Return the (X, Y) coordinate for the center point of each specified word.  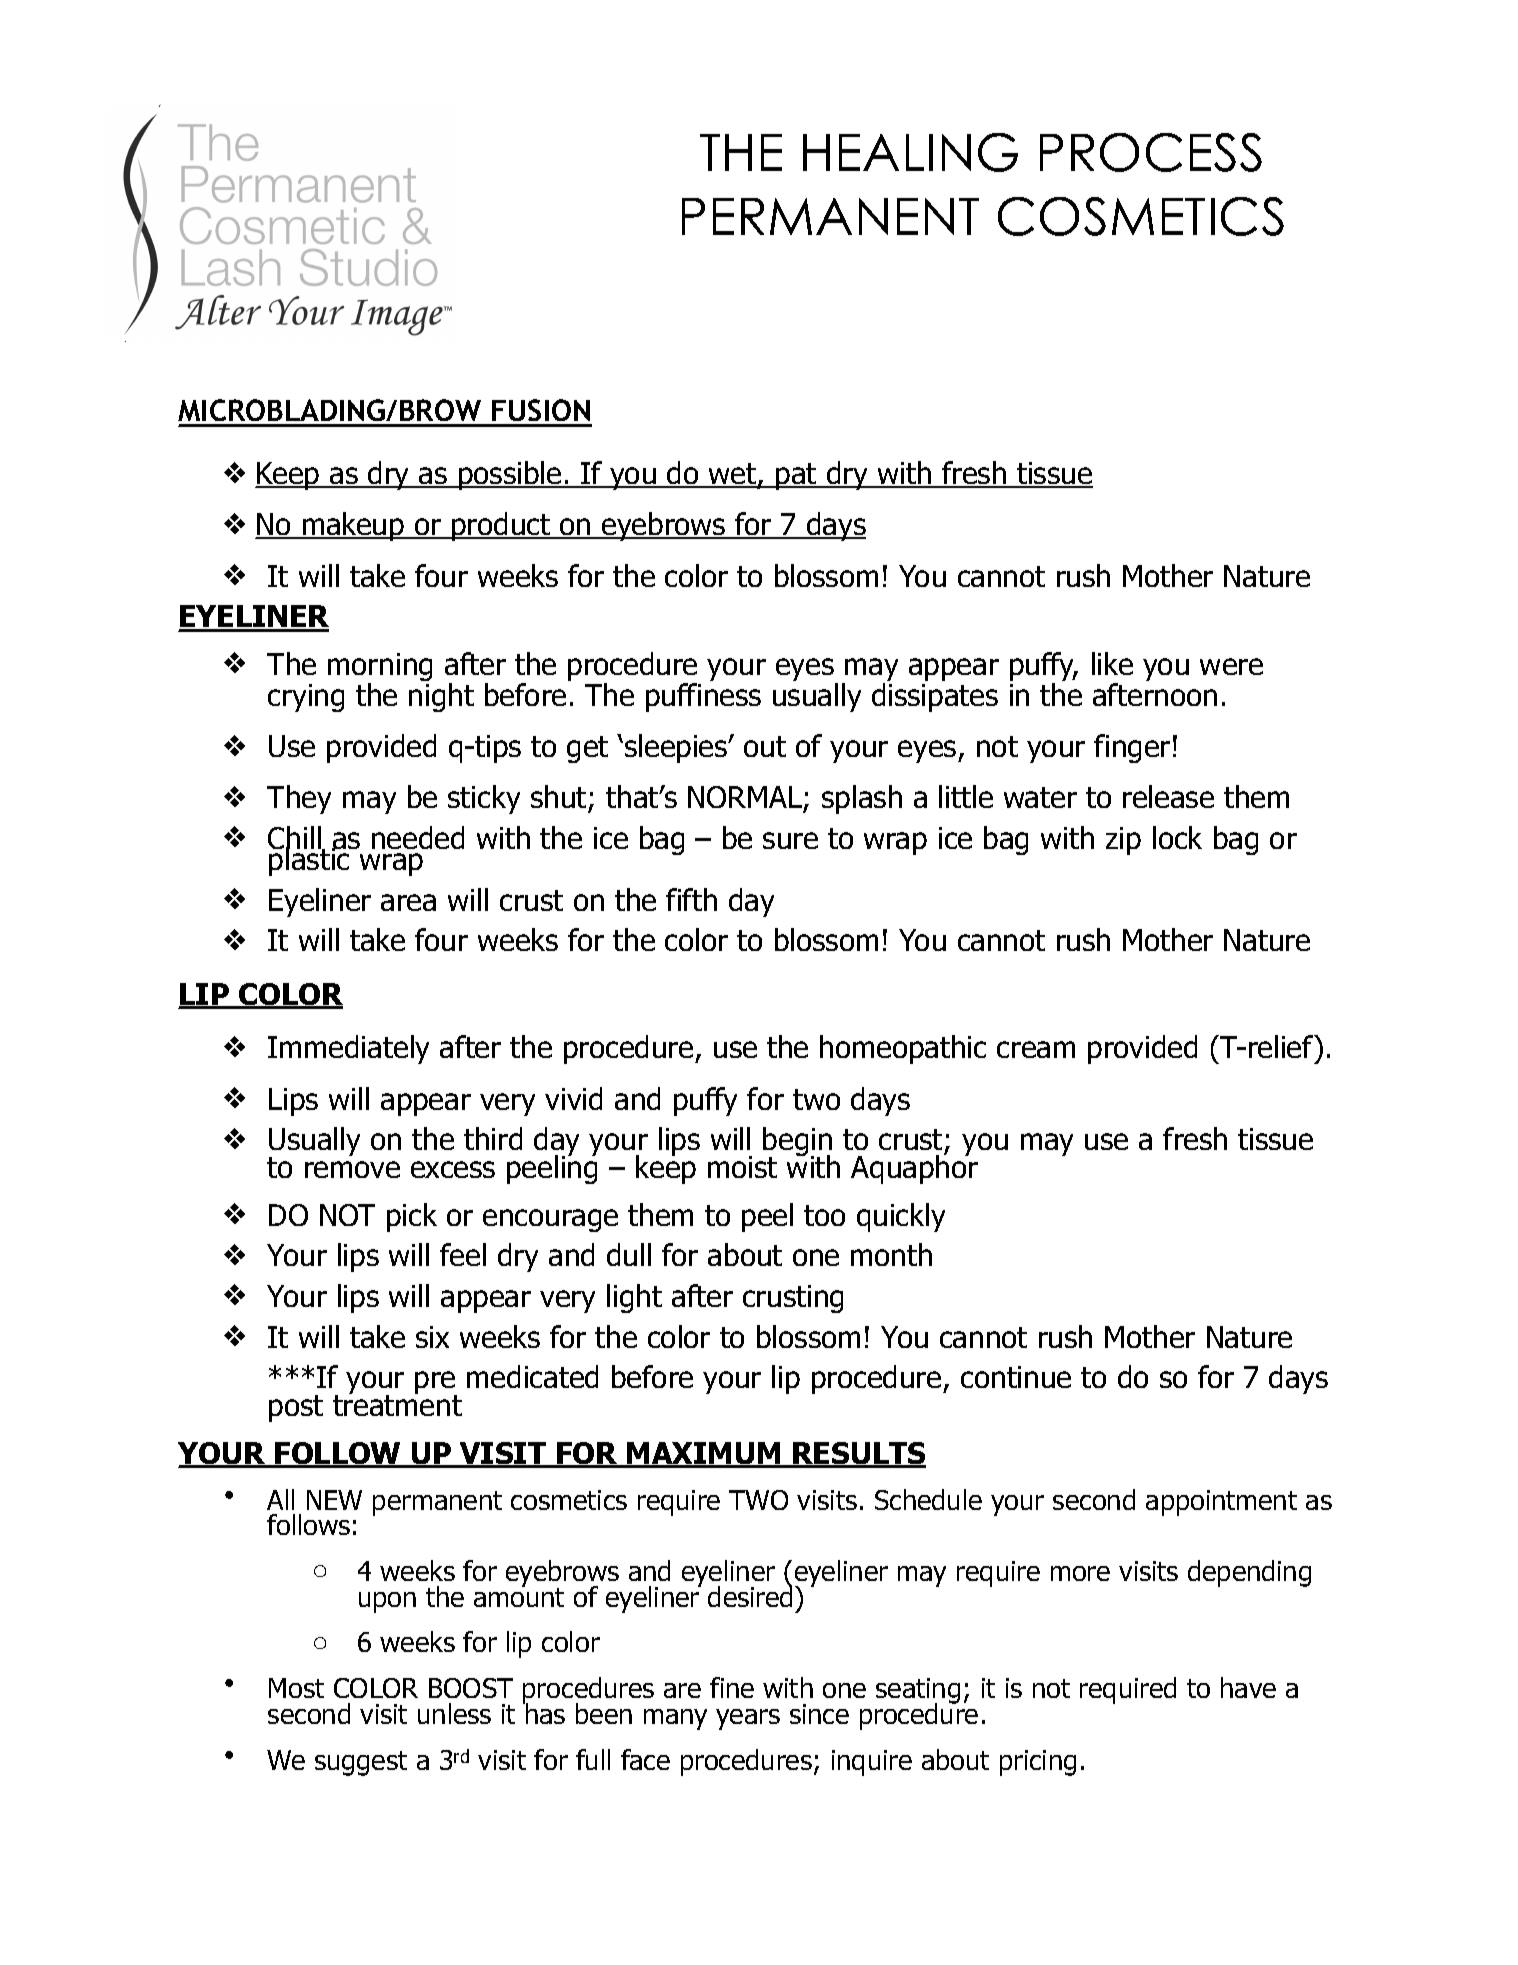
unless (454, 1713)
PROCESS (1151, 152)
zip (1123, 841)
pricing (1038, 1763)
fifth (691, 899)
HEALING (910, 152)
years (748, 1719)
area (408, 902)
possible (510, 475)
